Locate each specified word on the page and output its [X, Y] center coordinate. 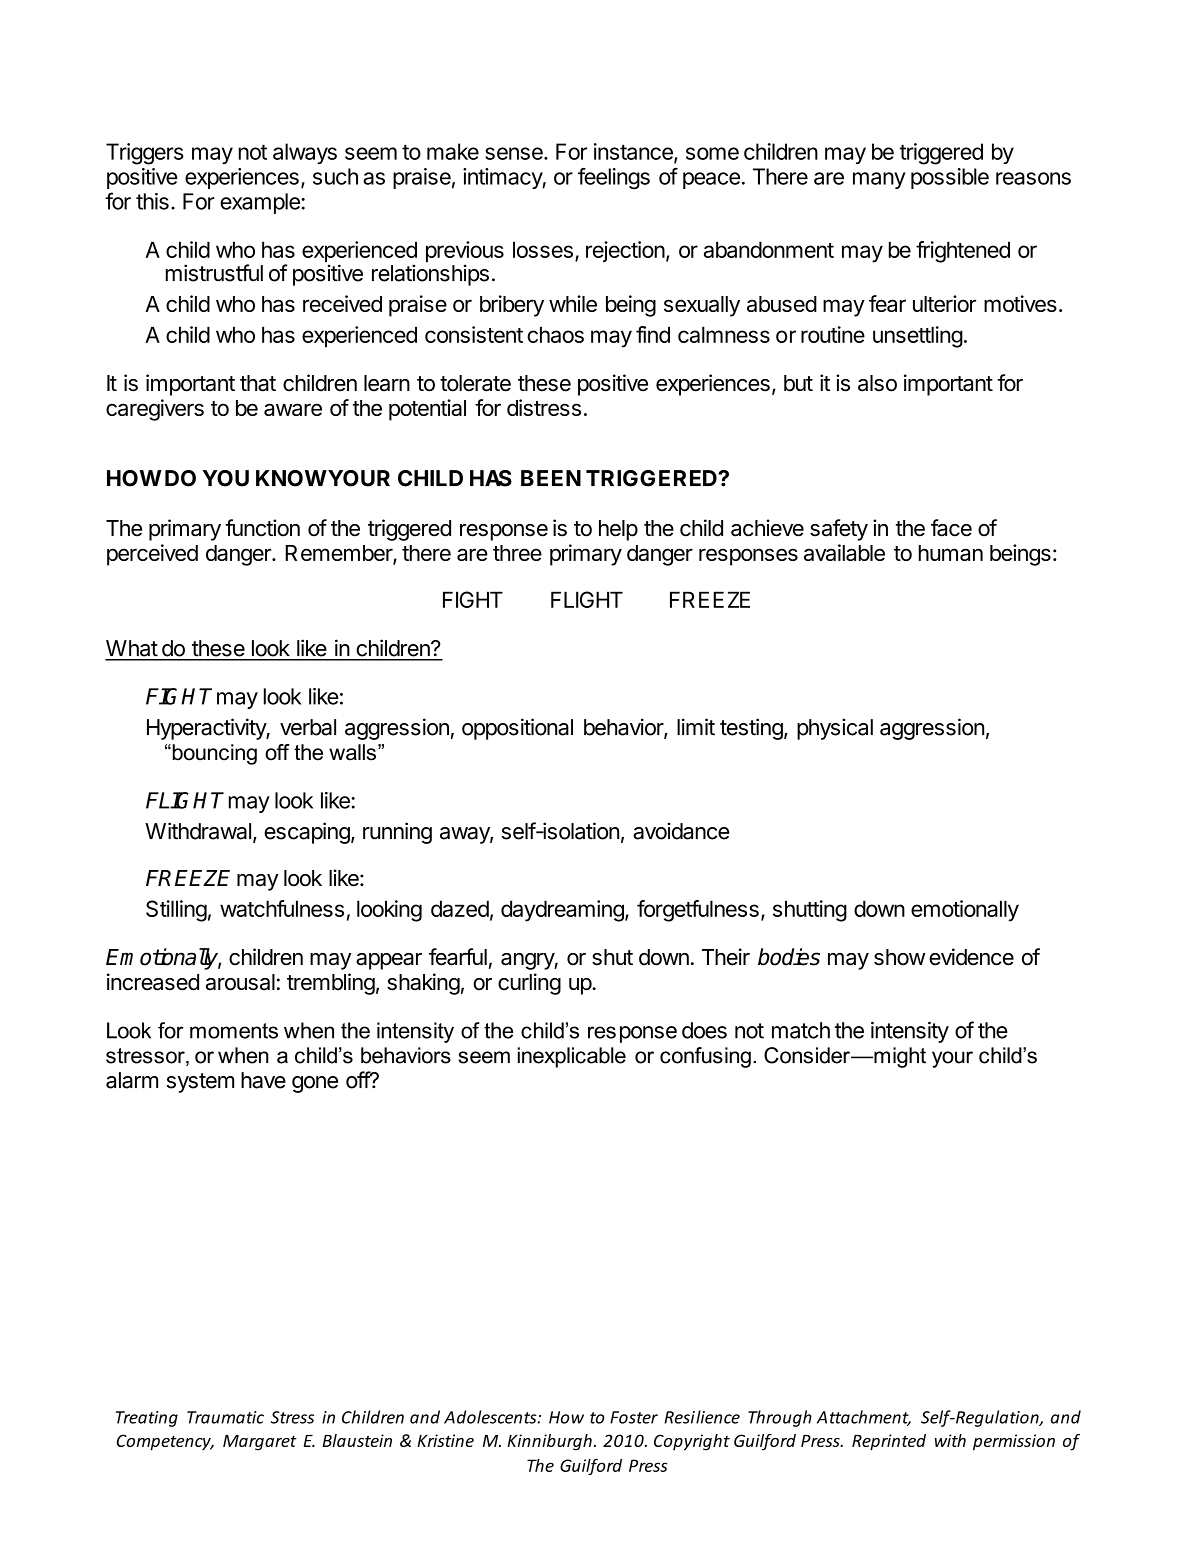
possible [950, 178]
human [951, 553]
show [899, 957]
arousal [240, 982]
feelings [614, 179]
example [261, 203]
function [262, 528]
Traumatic [225, 1417]
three [517, 553]
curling [529, 984]
